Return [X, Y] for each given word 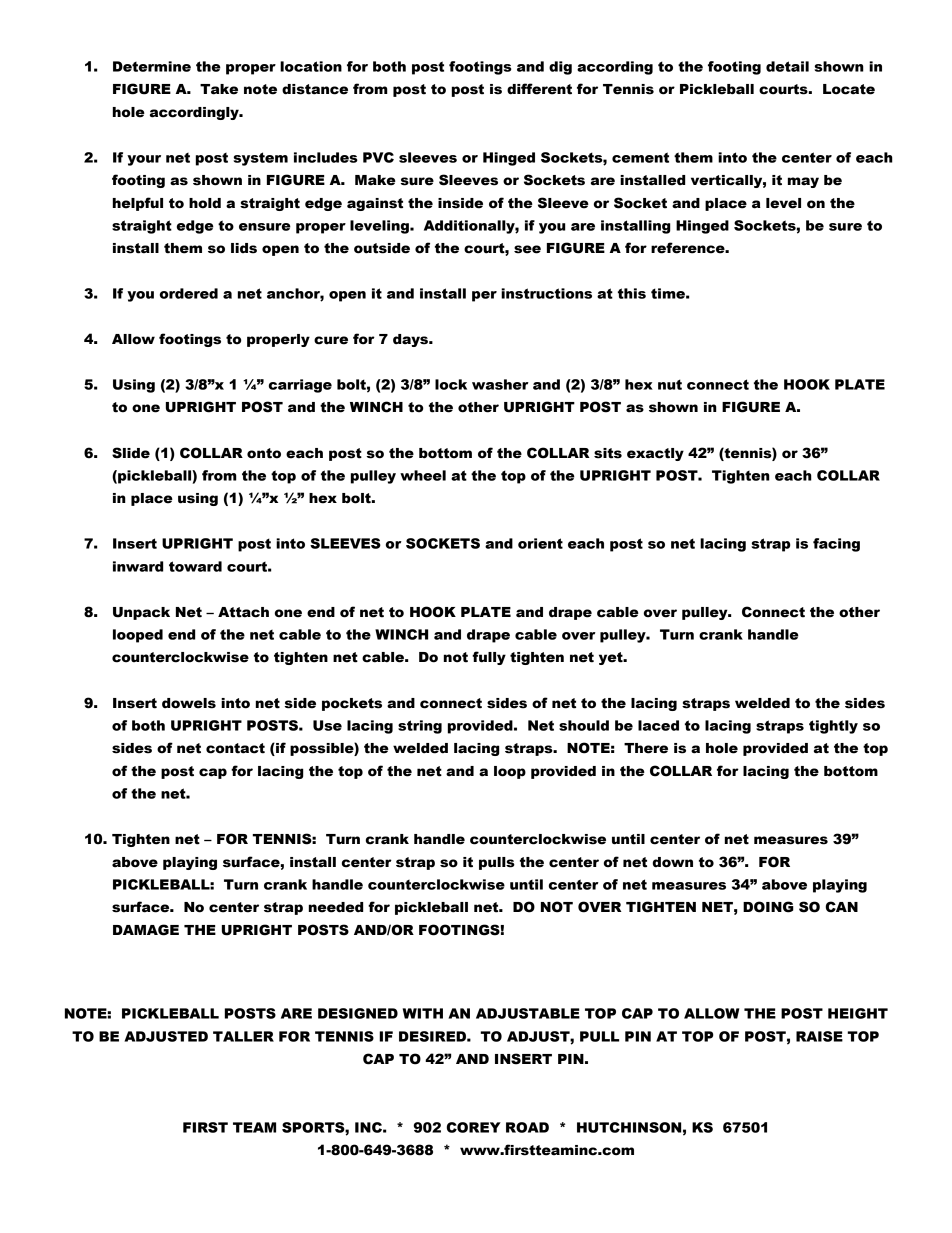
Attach [243, 612]
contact [235, 748]
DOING [768, 907]
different [539, 89]
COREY [474, 1127]
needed [336, 907]
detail [787, 66]
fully [489, 658]
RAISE [819, 1036]
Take [219, 89]
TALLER [243, 1036]
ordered [189, 293]
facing [836, 545]
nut [670, 384]
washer [500, 384]
